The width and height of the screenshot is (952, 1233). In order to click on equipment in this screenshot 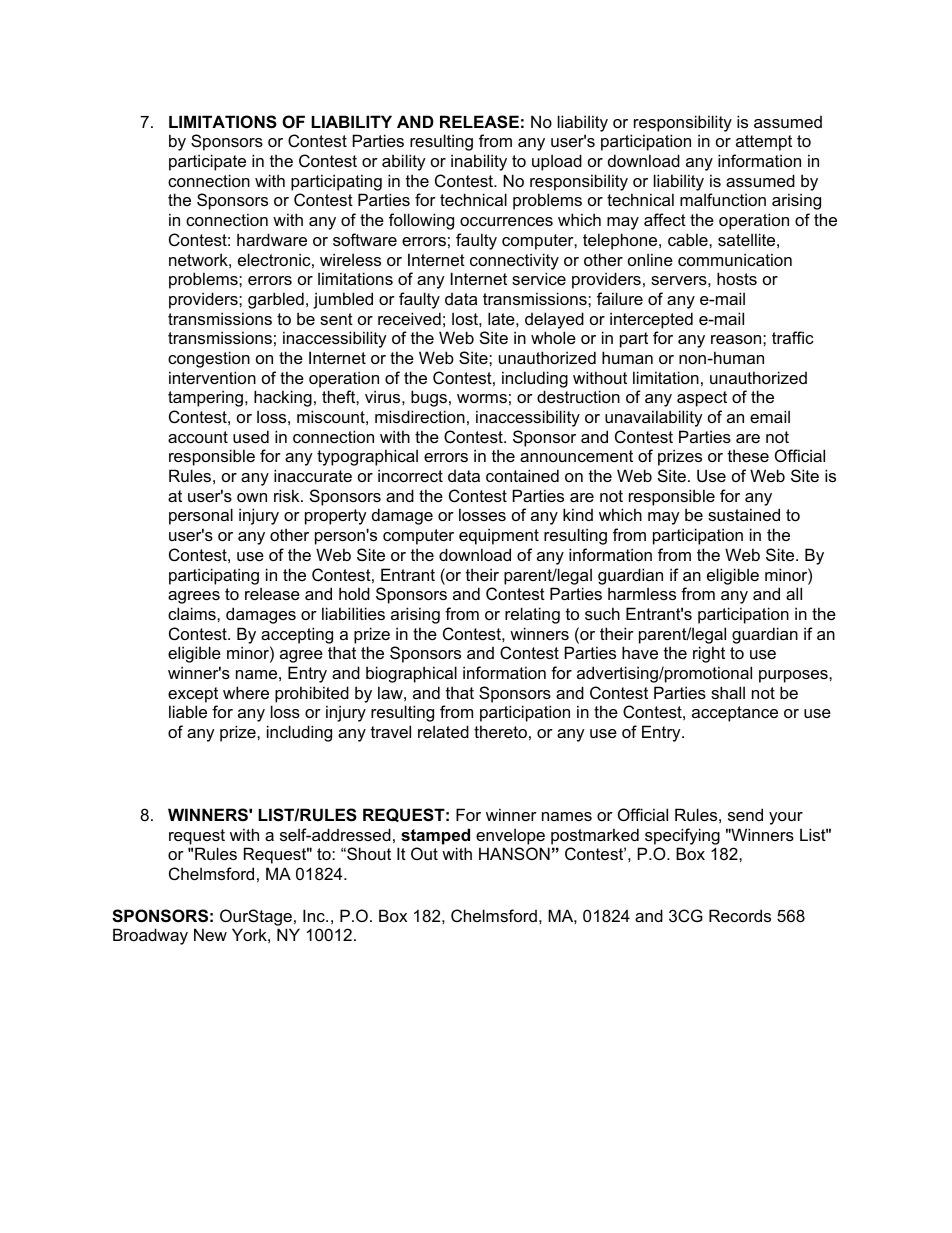, I will do `click(499, 536)`.
